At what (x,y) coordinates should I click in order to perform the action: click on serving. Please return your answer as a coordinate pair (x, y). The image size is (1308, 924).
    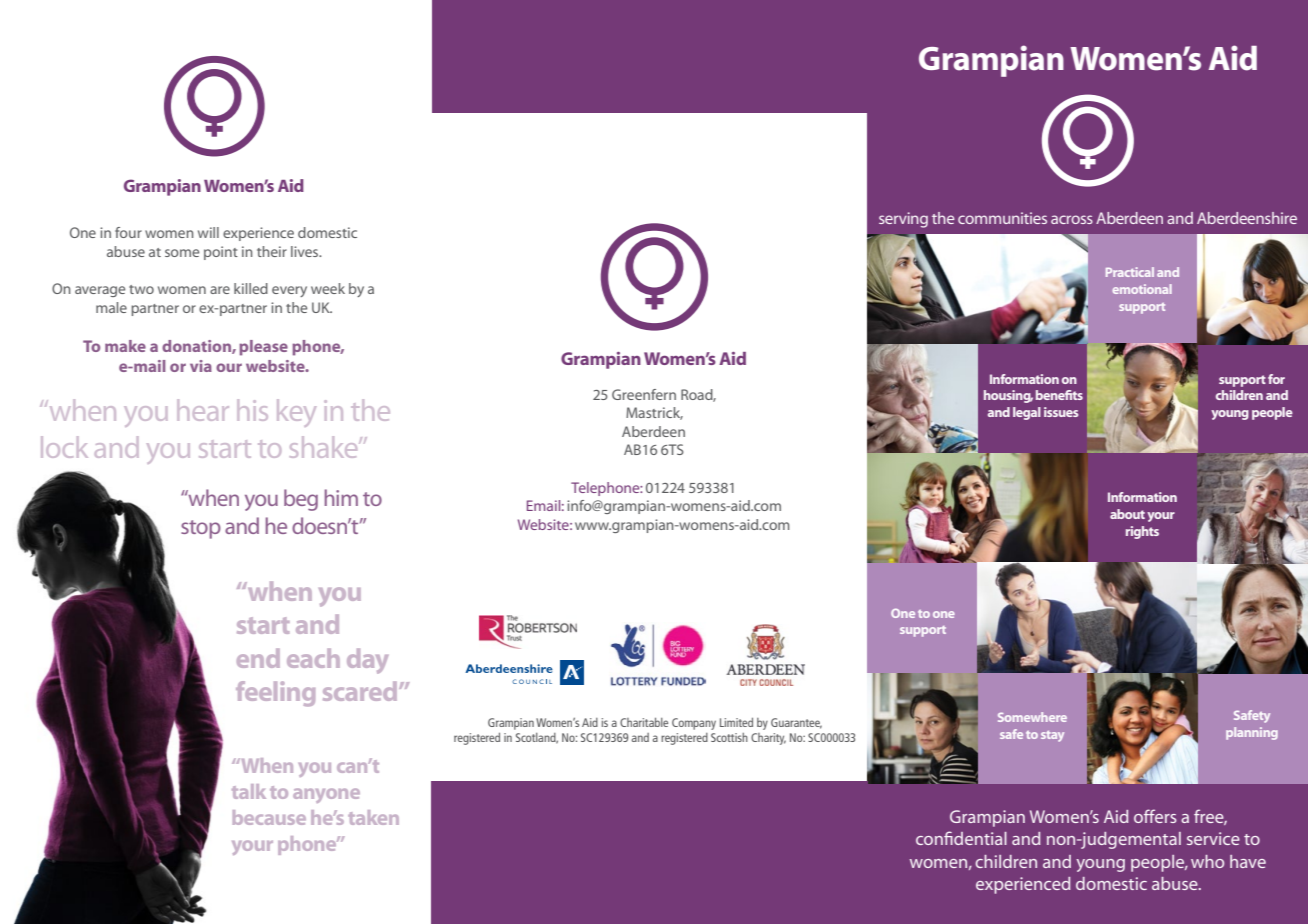
    Looking at the image, I should click on (903, 220).
